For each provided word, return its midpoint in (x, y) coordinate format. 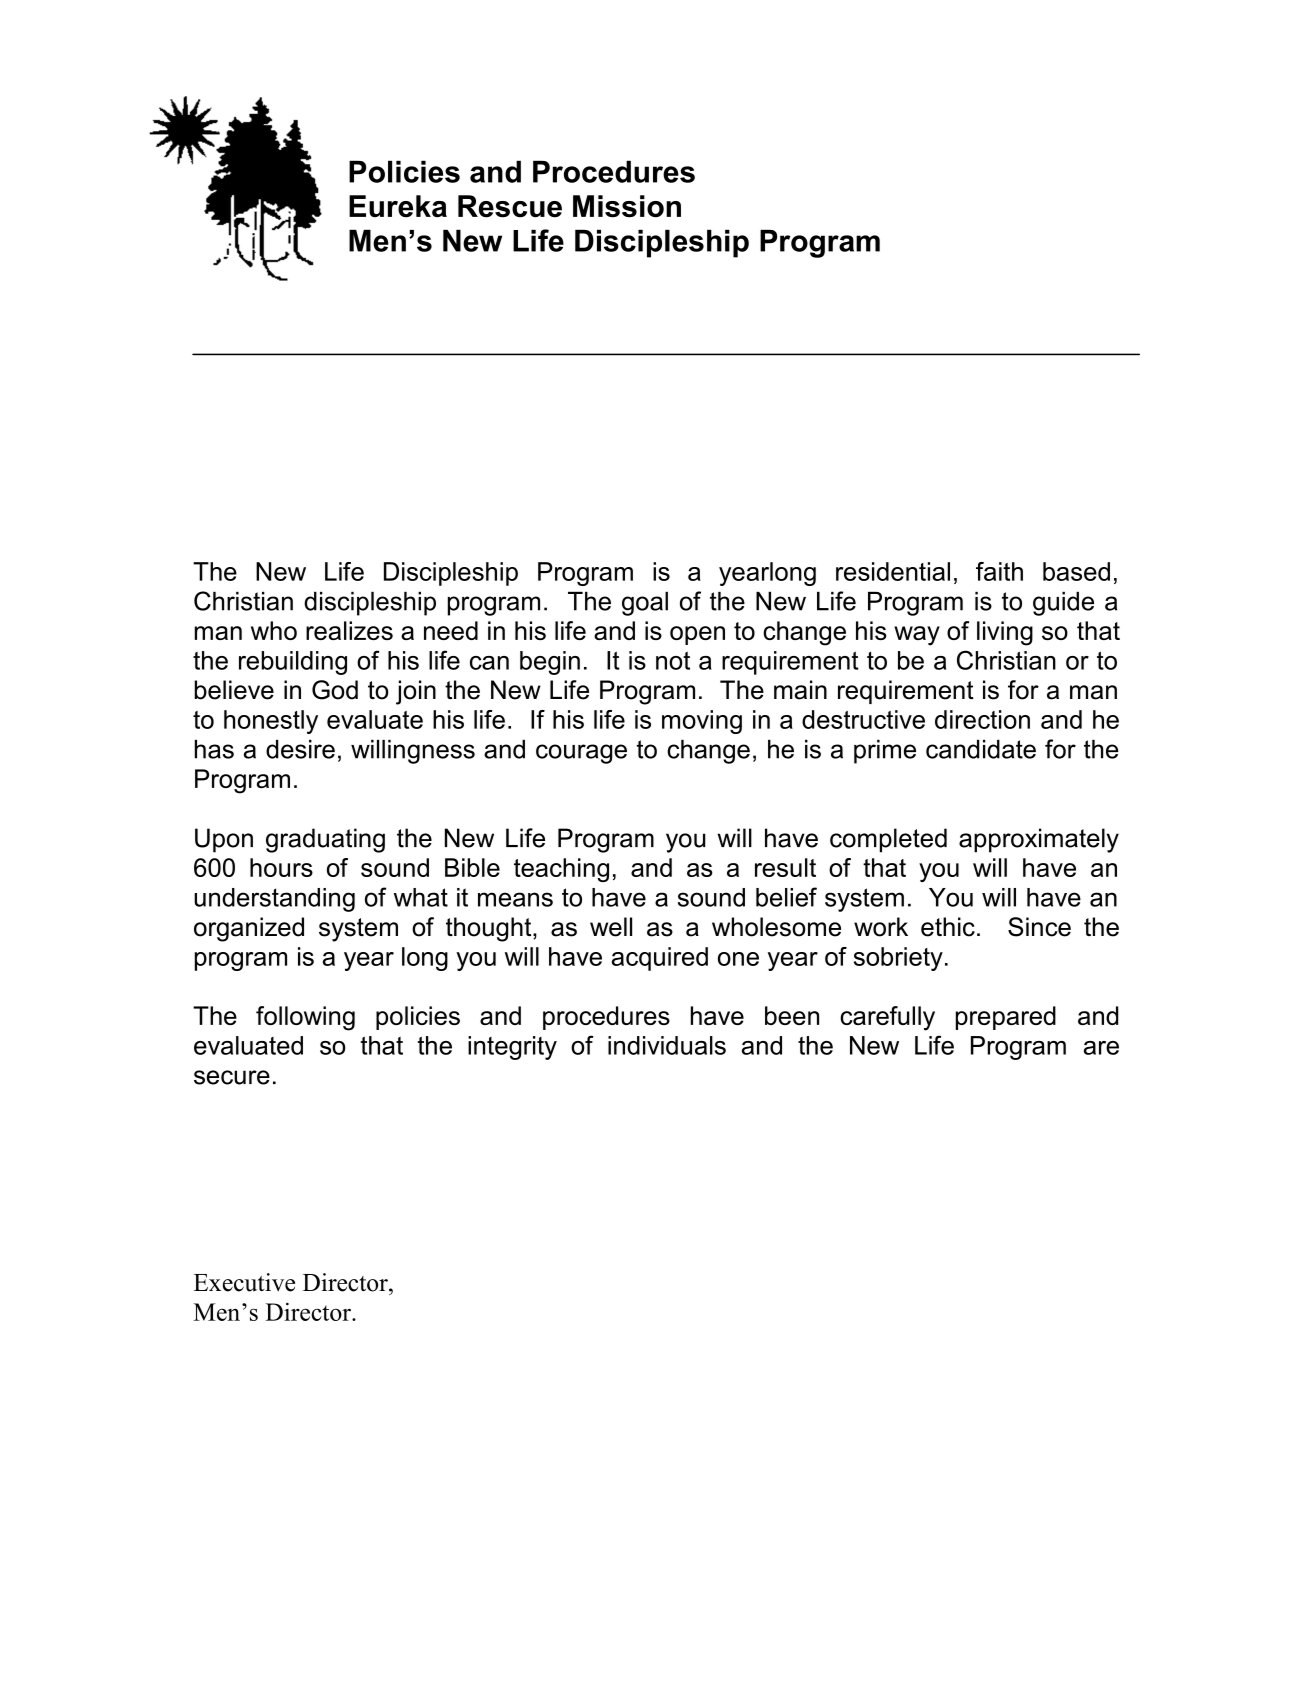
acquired (660, 959)
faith (999, 571)
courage (581, 754)
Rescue (510, 206)
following (305, 1018)
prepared (1006, 1018)
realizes (349, 630)
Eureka (398, 206)
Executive (244, 1282)
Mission (627, 206)
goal (645, 604)
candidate (981, 749)
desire (300, 749)
